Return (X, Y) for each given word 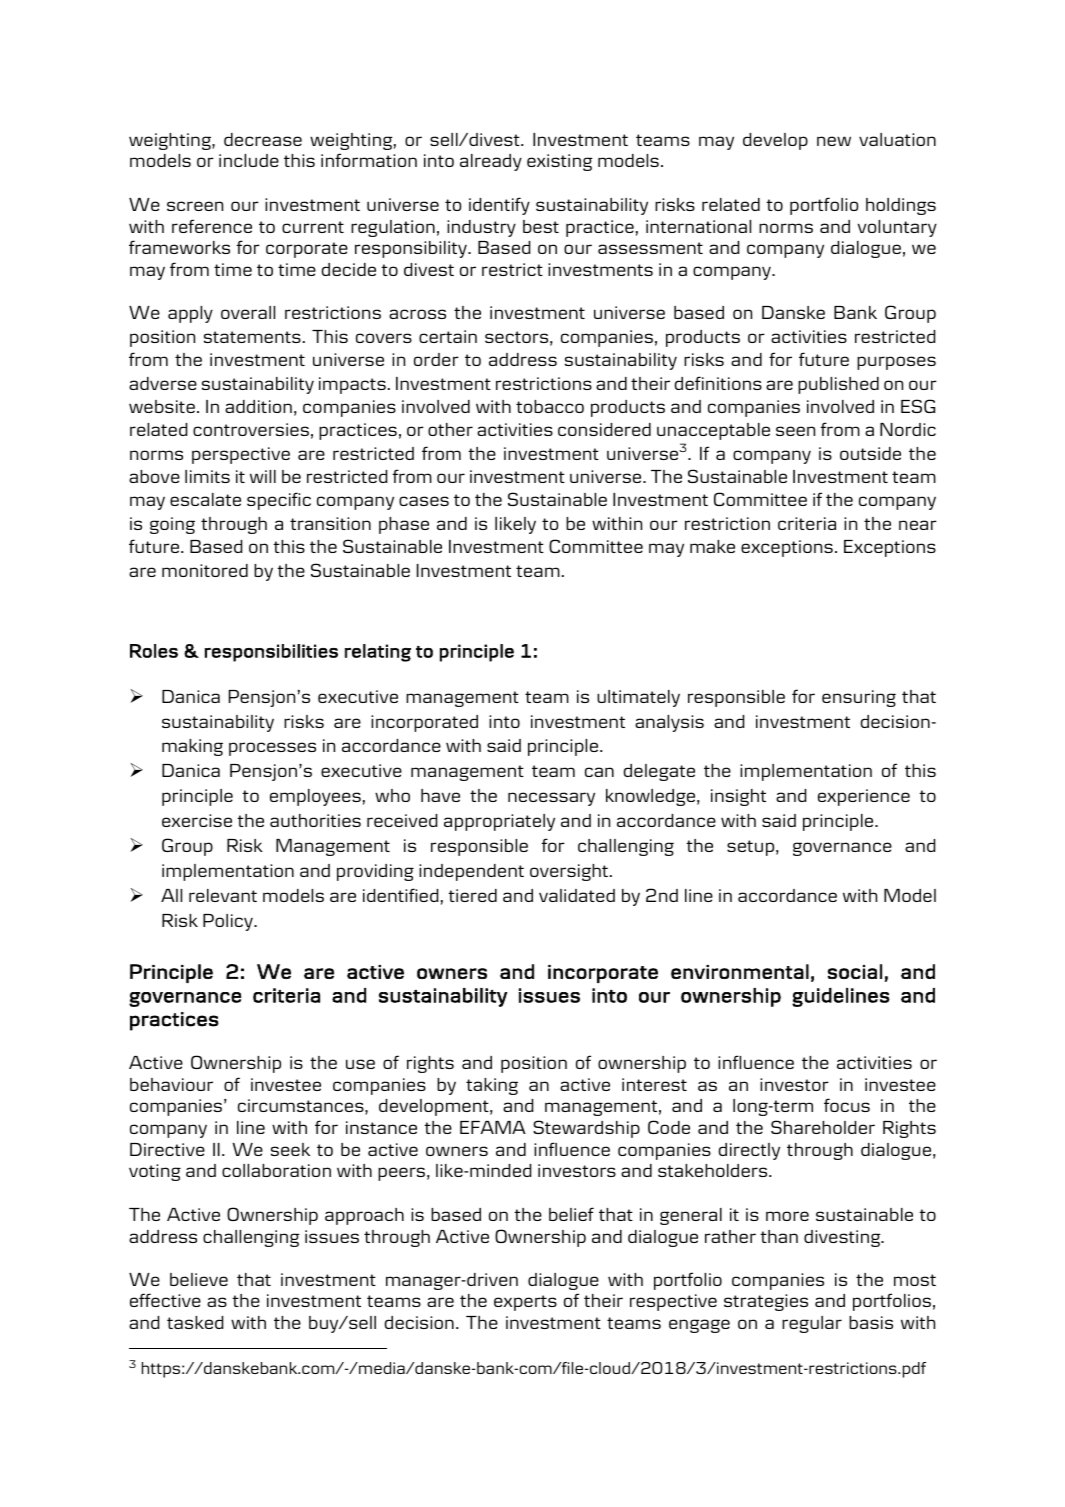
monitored (205, 570)
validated (577, 895)
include (249, 160)
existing (559, 162)
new (834, 141)
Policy (229, 922)
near (918, 525)
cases (424, 501)
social (855, 971)
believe (199, 1279)
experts (525, 1303)
